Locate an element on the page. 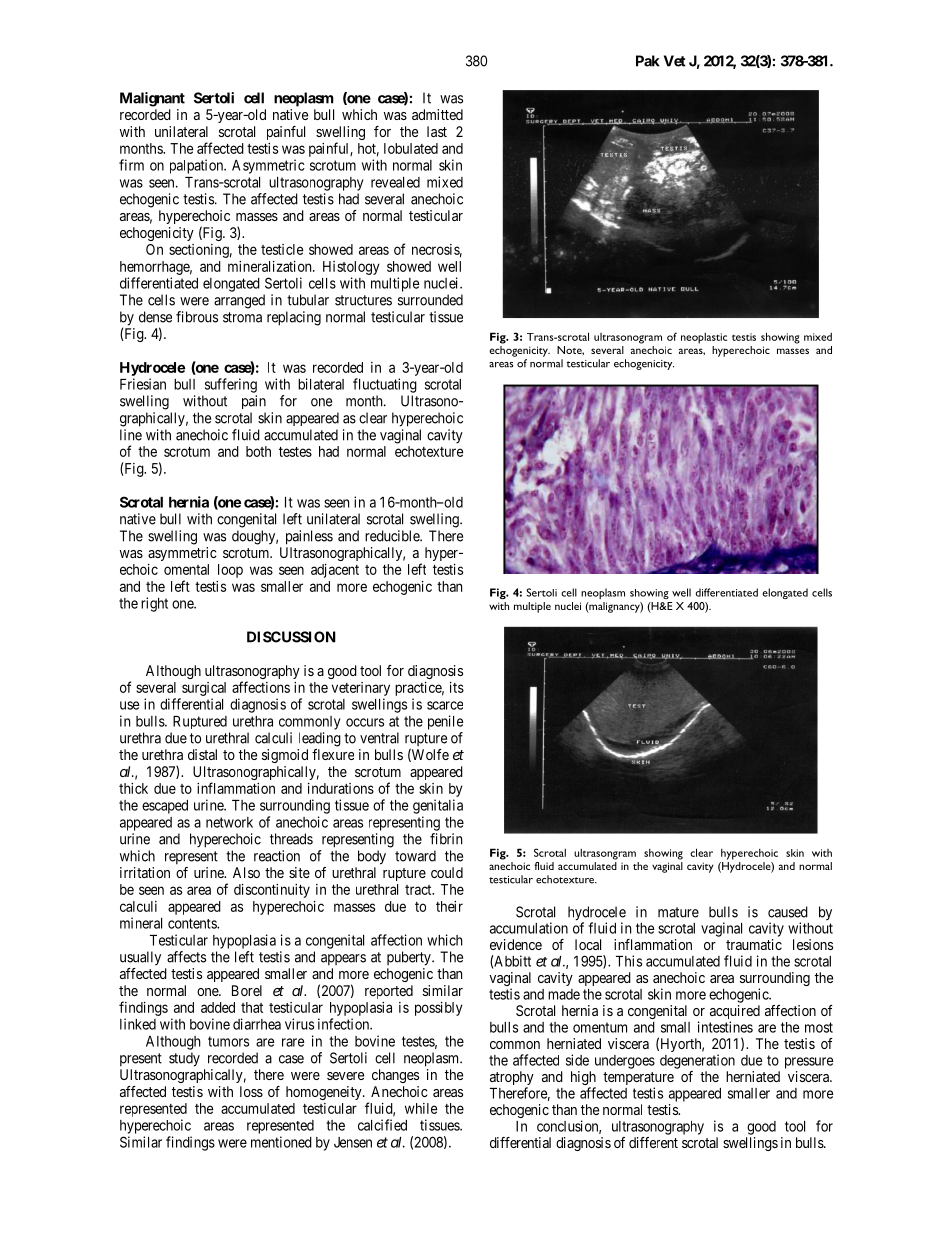 This page has height=1233, width=952. loss is located at coordinates (251, 1091).
